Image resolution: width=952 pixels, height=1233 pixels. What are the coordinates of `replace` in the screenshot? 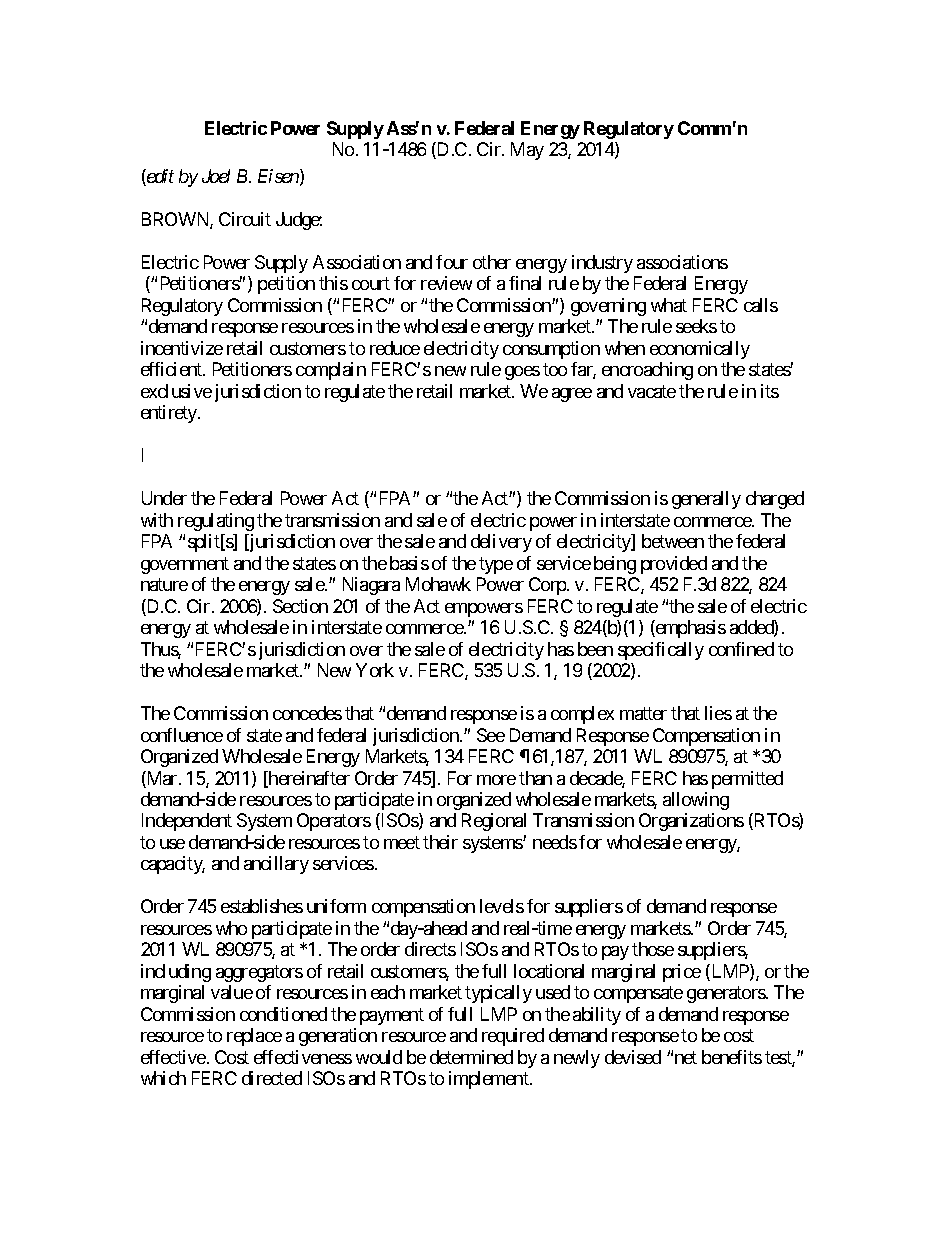 It's located at (254, 1037).
